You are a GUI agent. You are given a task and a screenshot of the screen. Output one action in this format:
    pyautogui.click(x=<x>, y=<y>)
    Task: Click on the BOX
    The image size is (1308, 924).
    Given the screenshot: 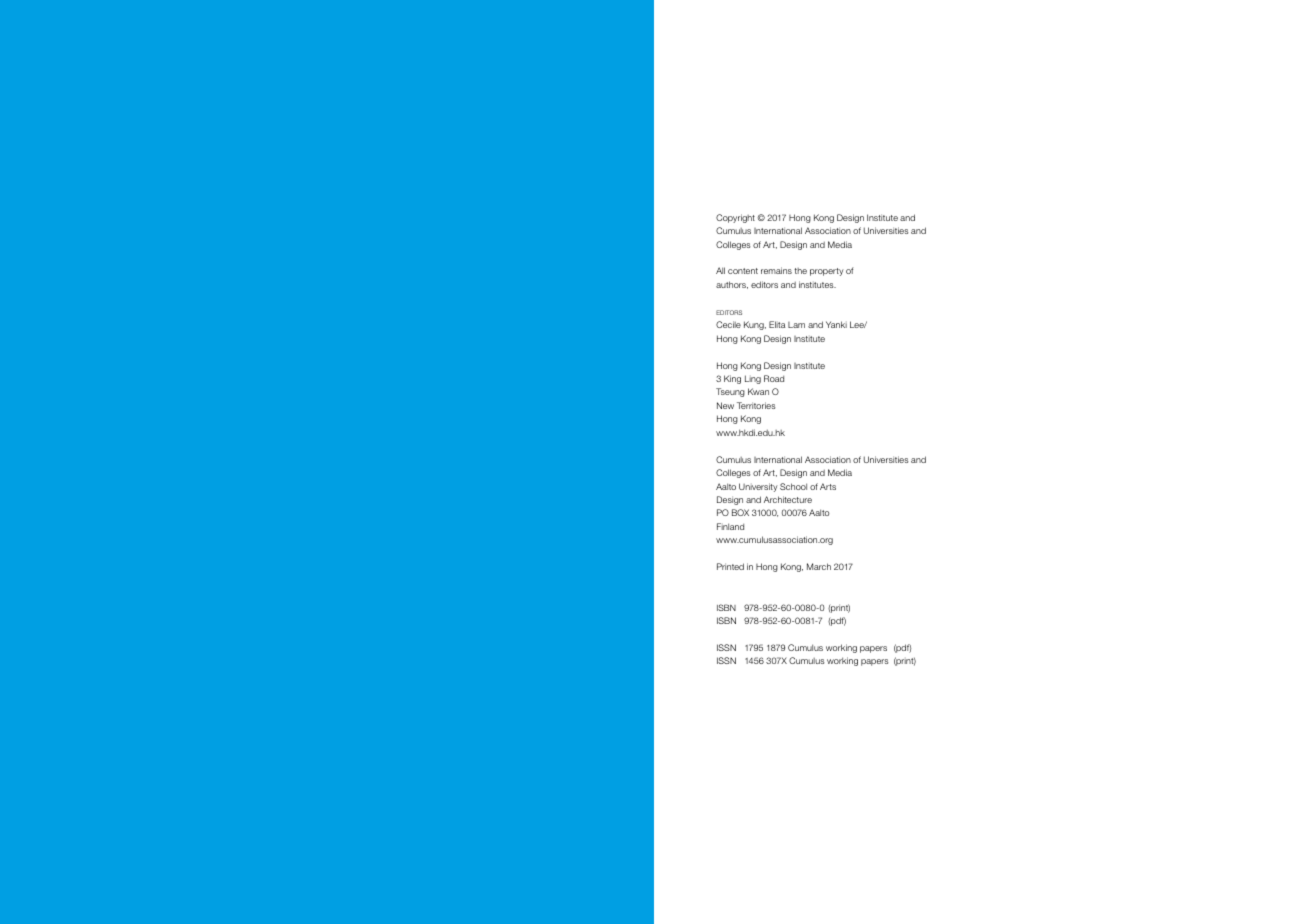 What is the action you would take?
    pyautogui.click(x=740, y=512)
